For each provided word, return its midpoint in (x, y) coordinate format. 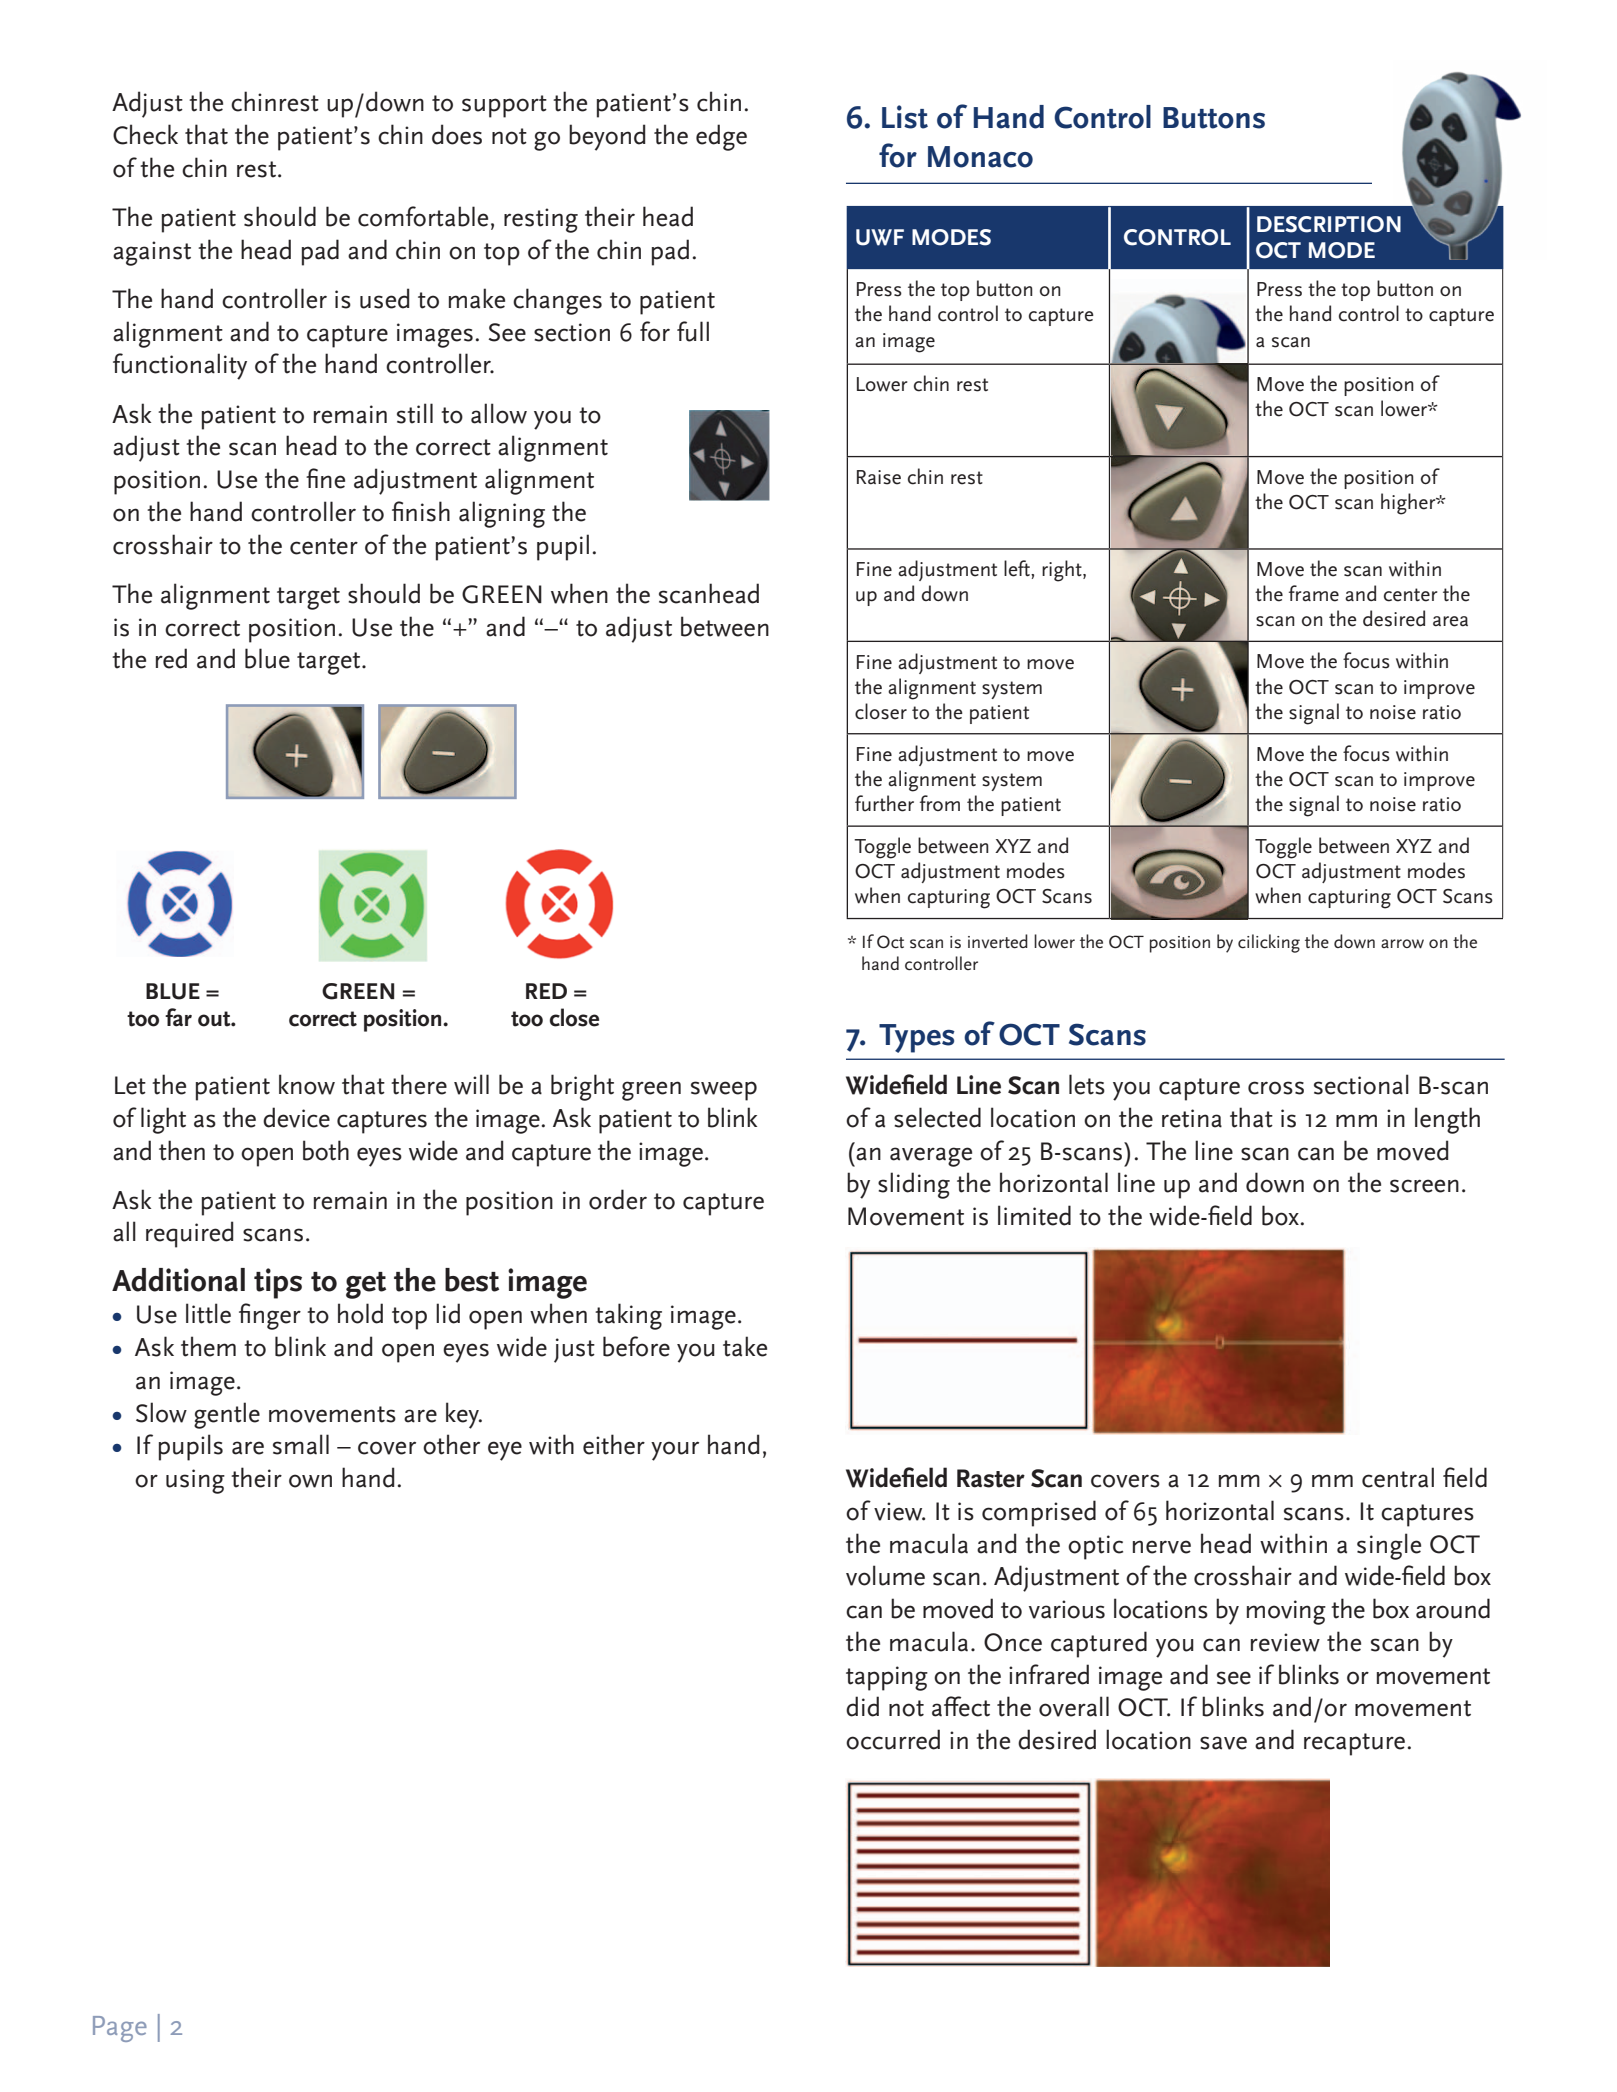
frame (1314, 593)
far (178, 1017)
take (745, 1346)
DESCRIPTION (1329, 224)
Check (145, 134)
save (1223, 1743)
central (1398, 1477)
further (884, 803)
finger (270, 1316)
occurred (893, 1739)
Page (120, 2029)
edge (721, 137)
